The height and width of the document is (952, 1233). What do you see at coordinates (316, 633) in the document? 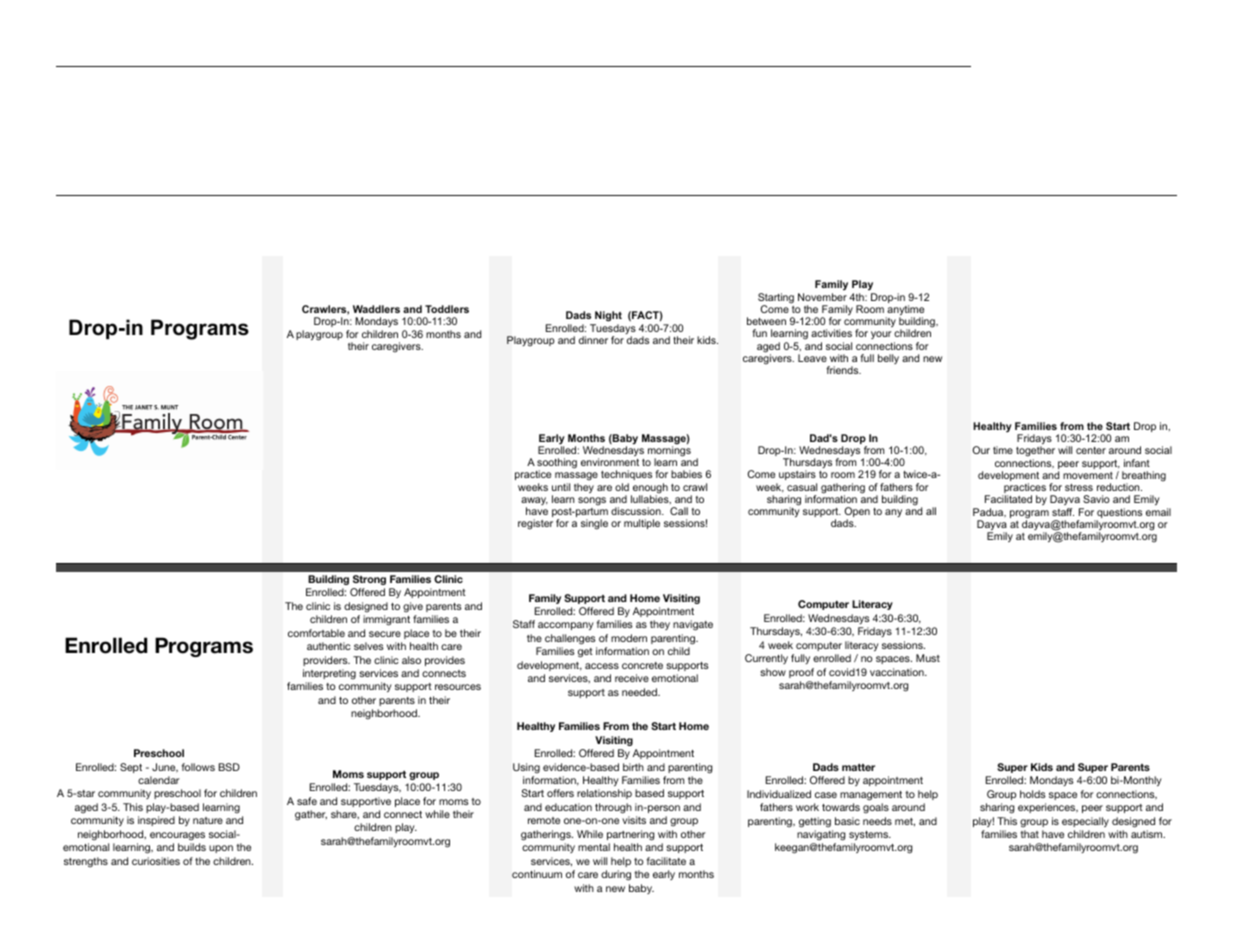
I see `comfortable` at bounding box center [316, 633].
